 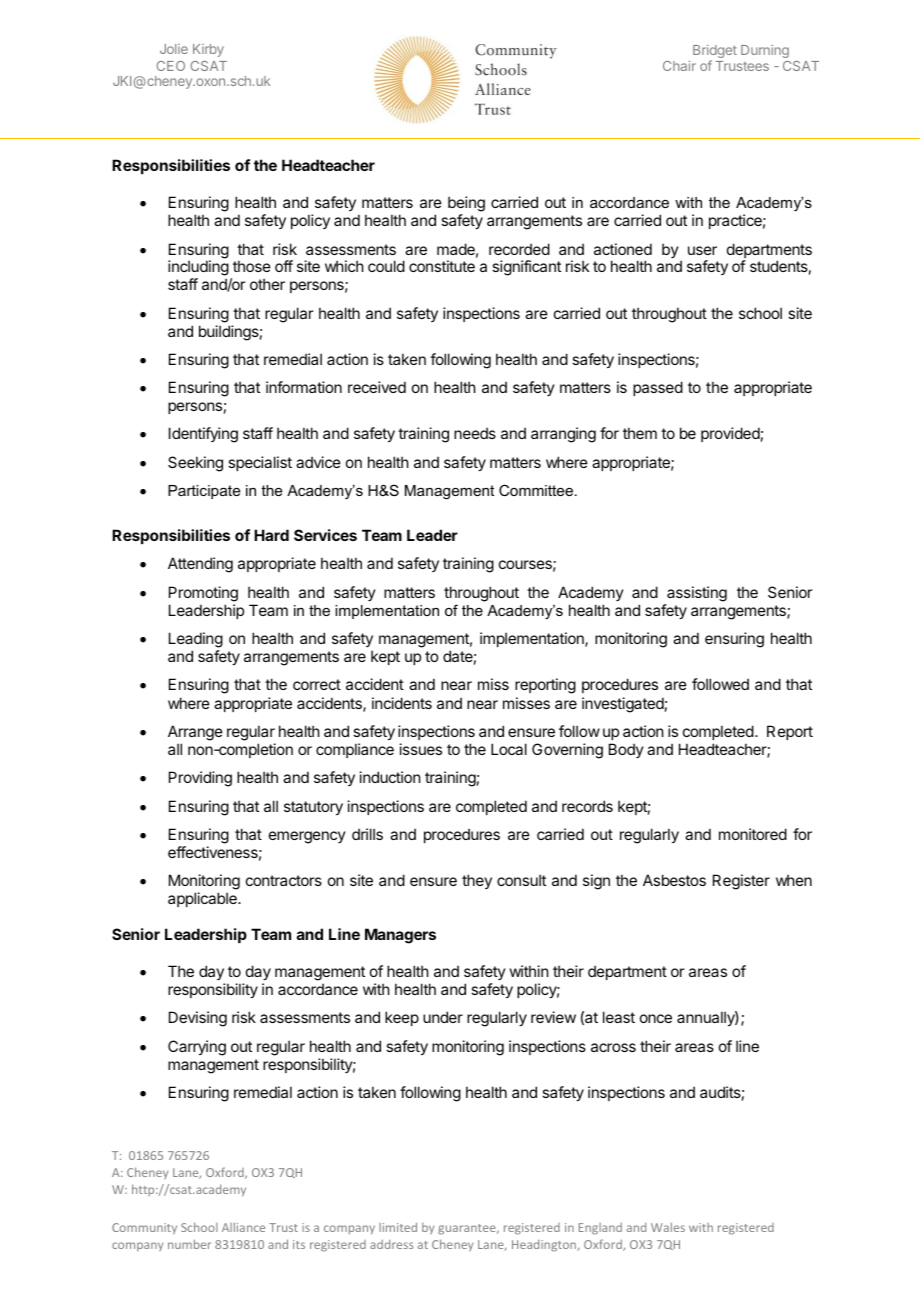 What do you see at coordinates (196, 641) in the screenshot?
I see `Leading` at bounding box center [196, 641].
